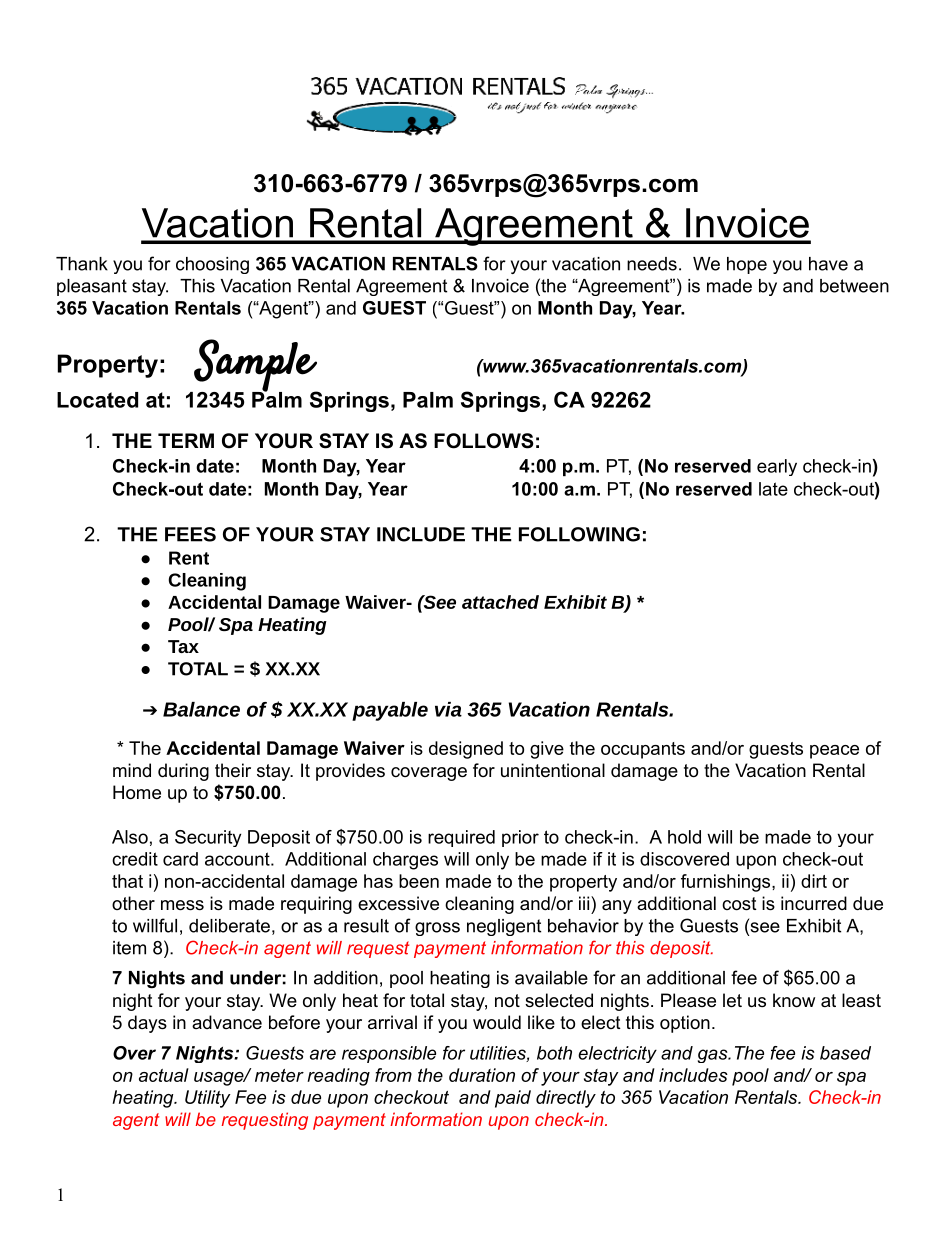 The width and height of the screenshot is (952, 1233). I want to click on based, so click(845, 1053).
